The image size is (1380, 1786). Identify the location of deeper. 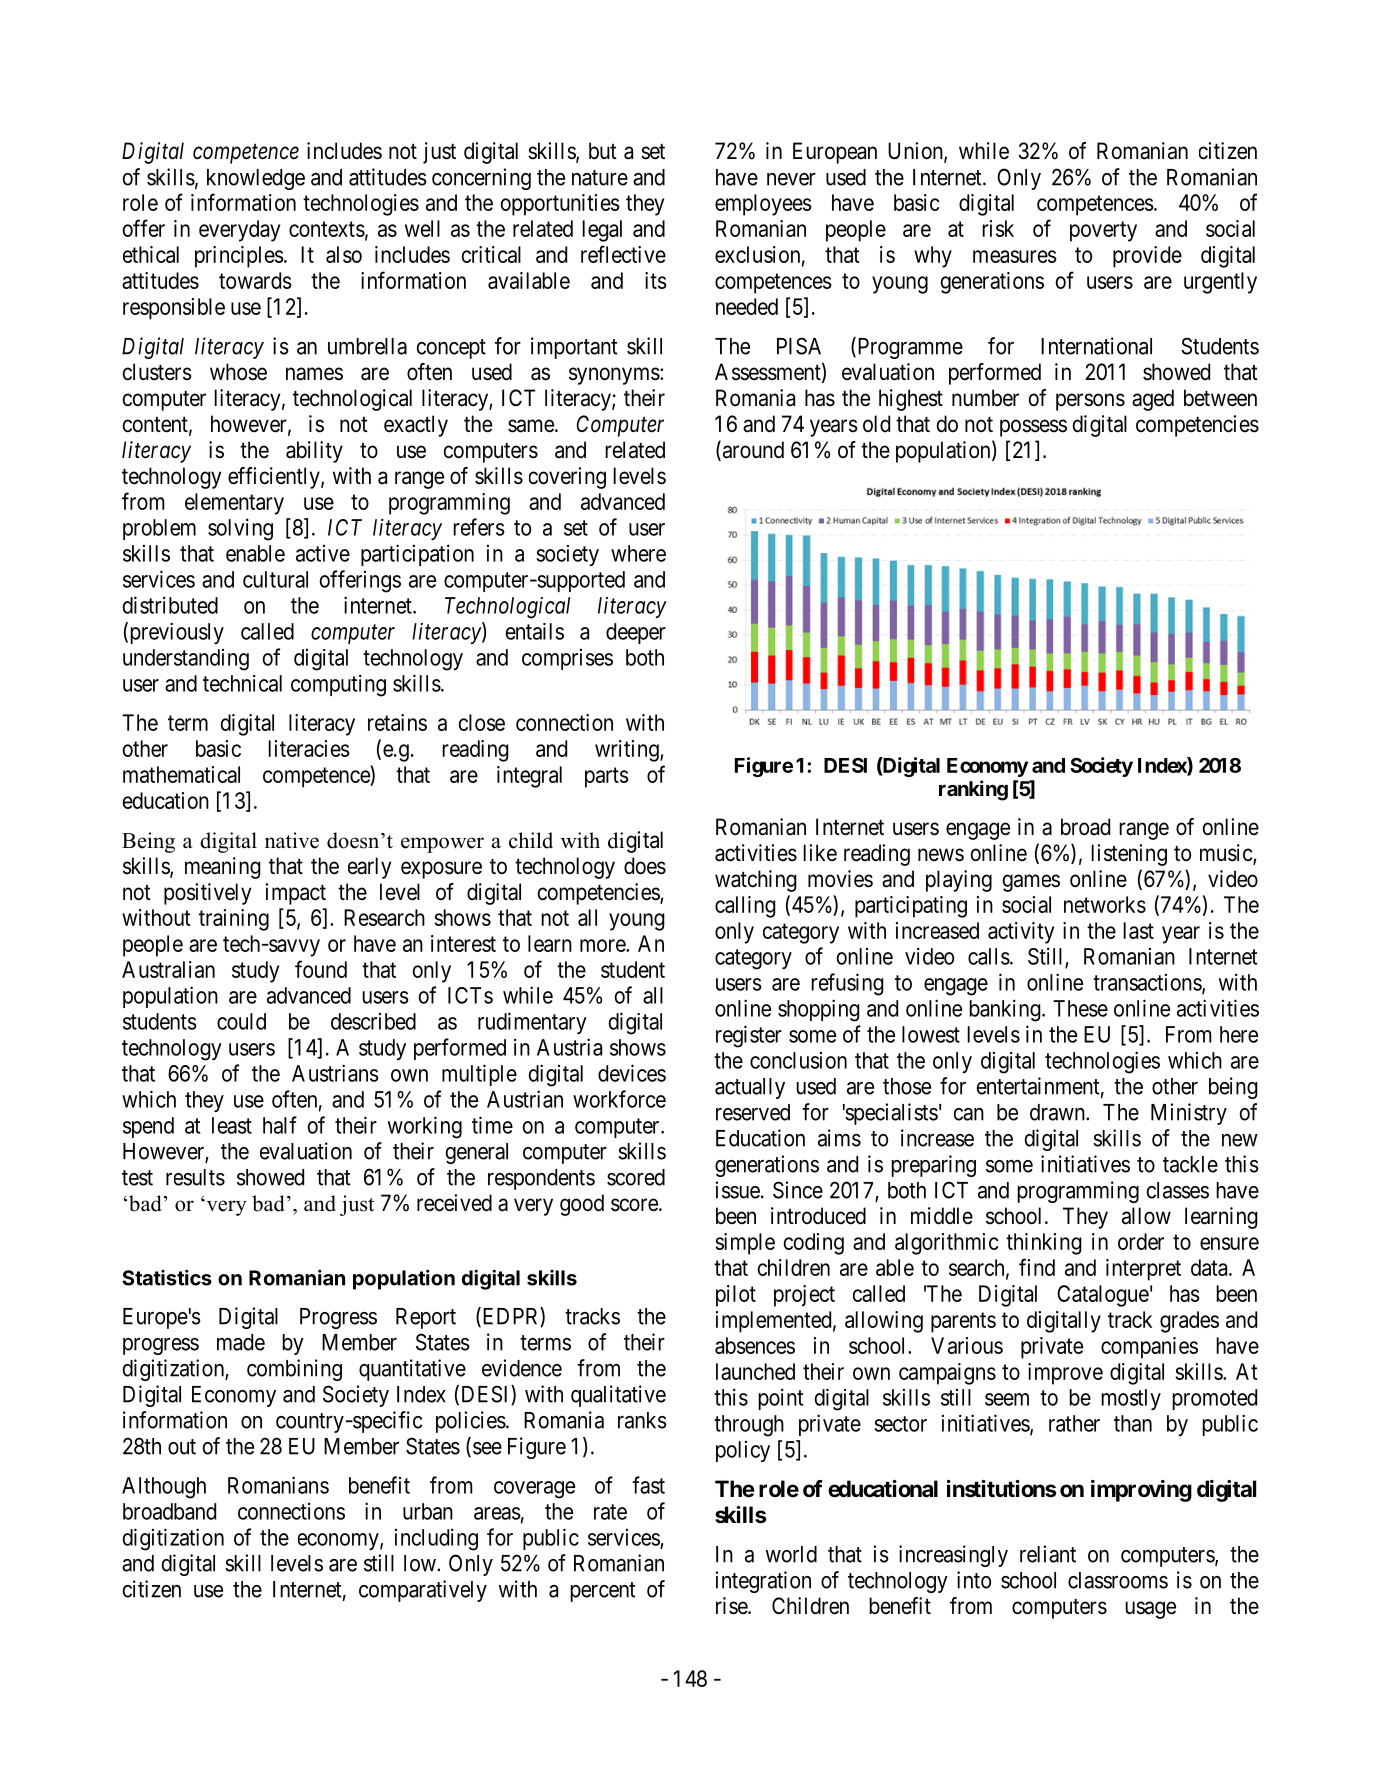
(636, 633).
